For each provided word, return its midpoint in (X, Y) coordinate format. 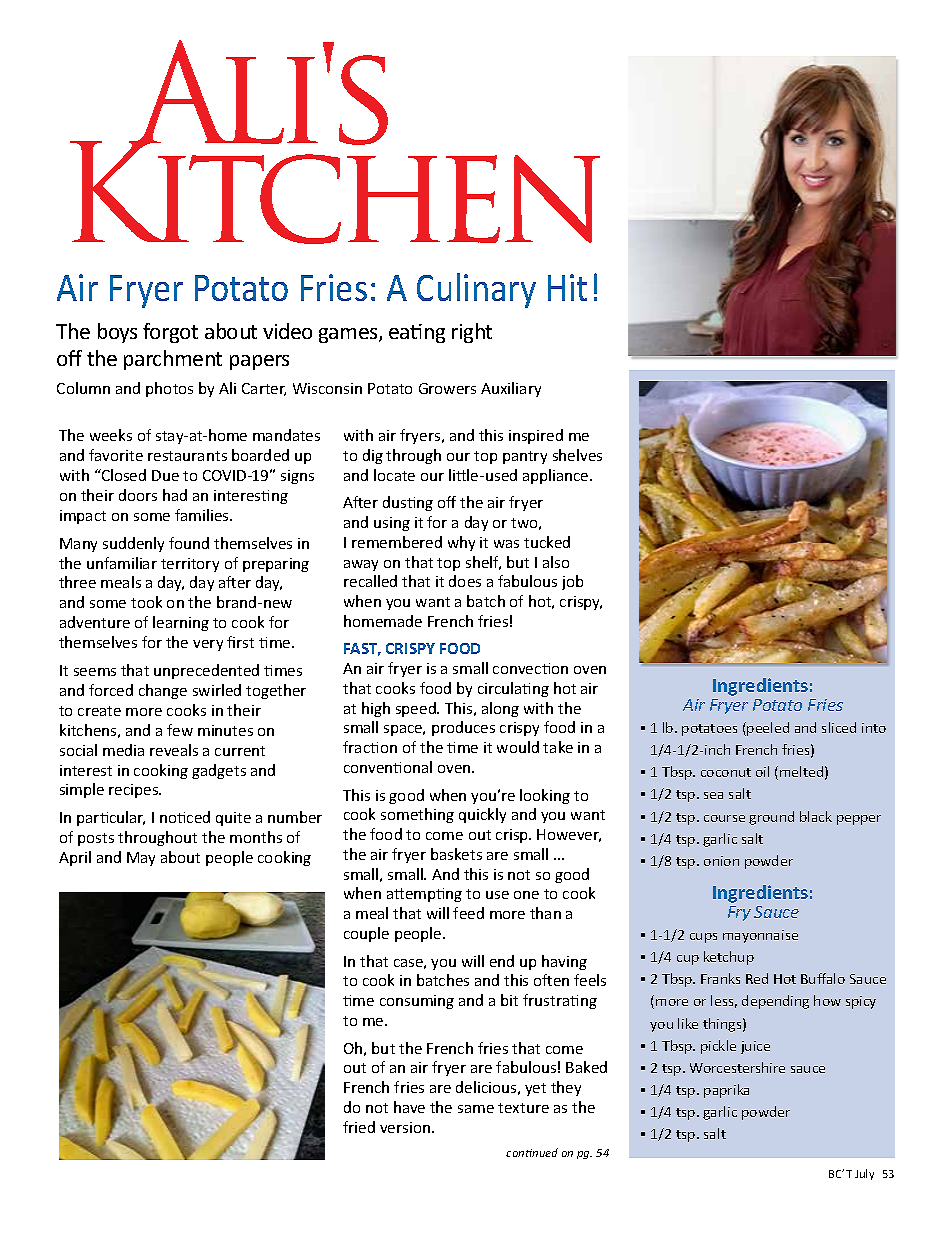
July (864, 1174)
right (472, 333)
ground (771, 818)
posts (96, 839)
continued (532, 1152)
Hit (567, 287)
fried (359, 1127)
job (572, 582)
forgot (170, 333)
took (146, 602)
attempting (424, 895)
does (465, 581)
